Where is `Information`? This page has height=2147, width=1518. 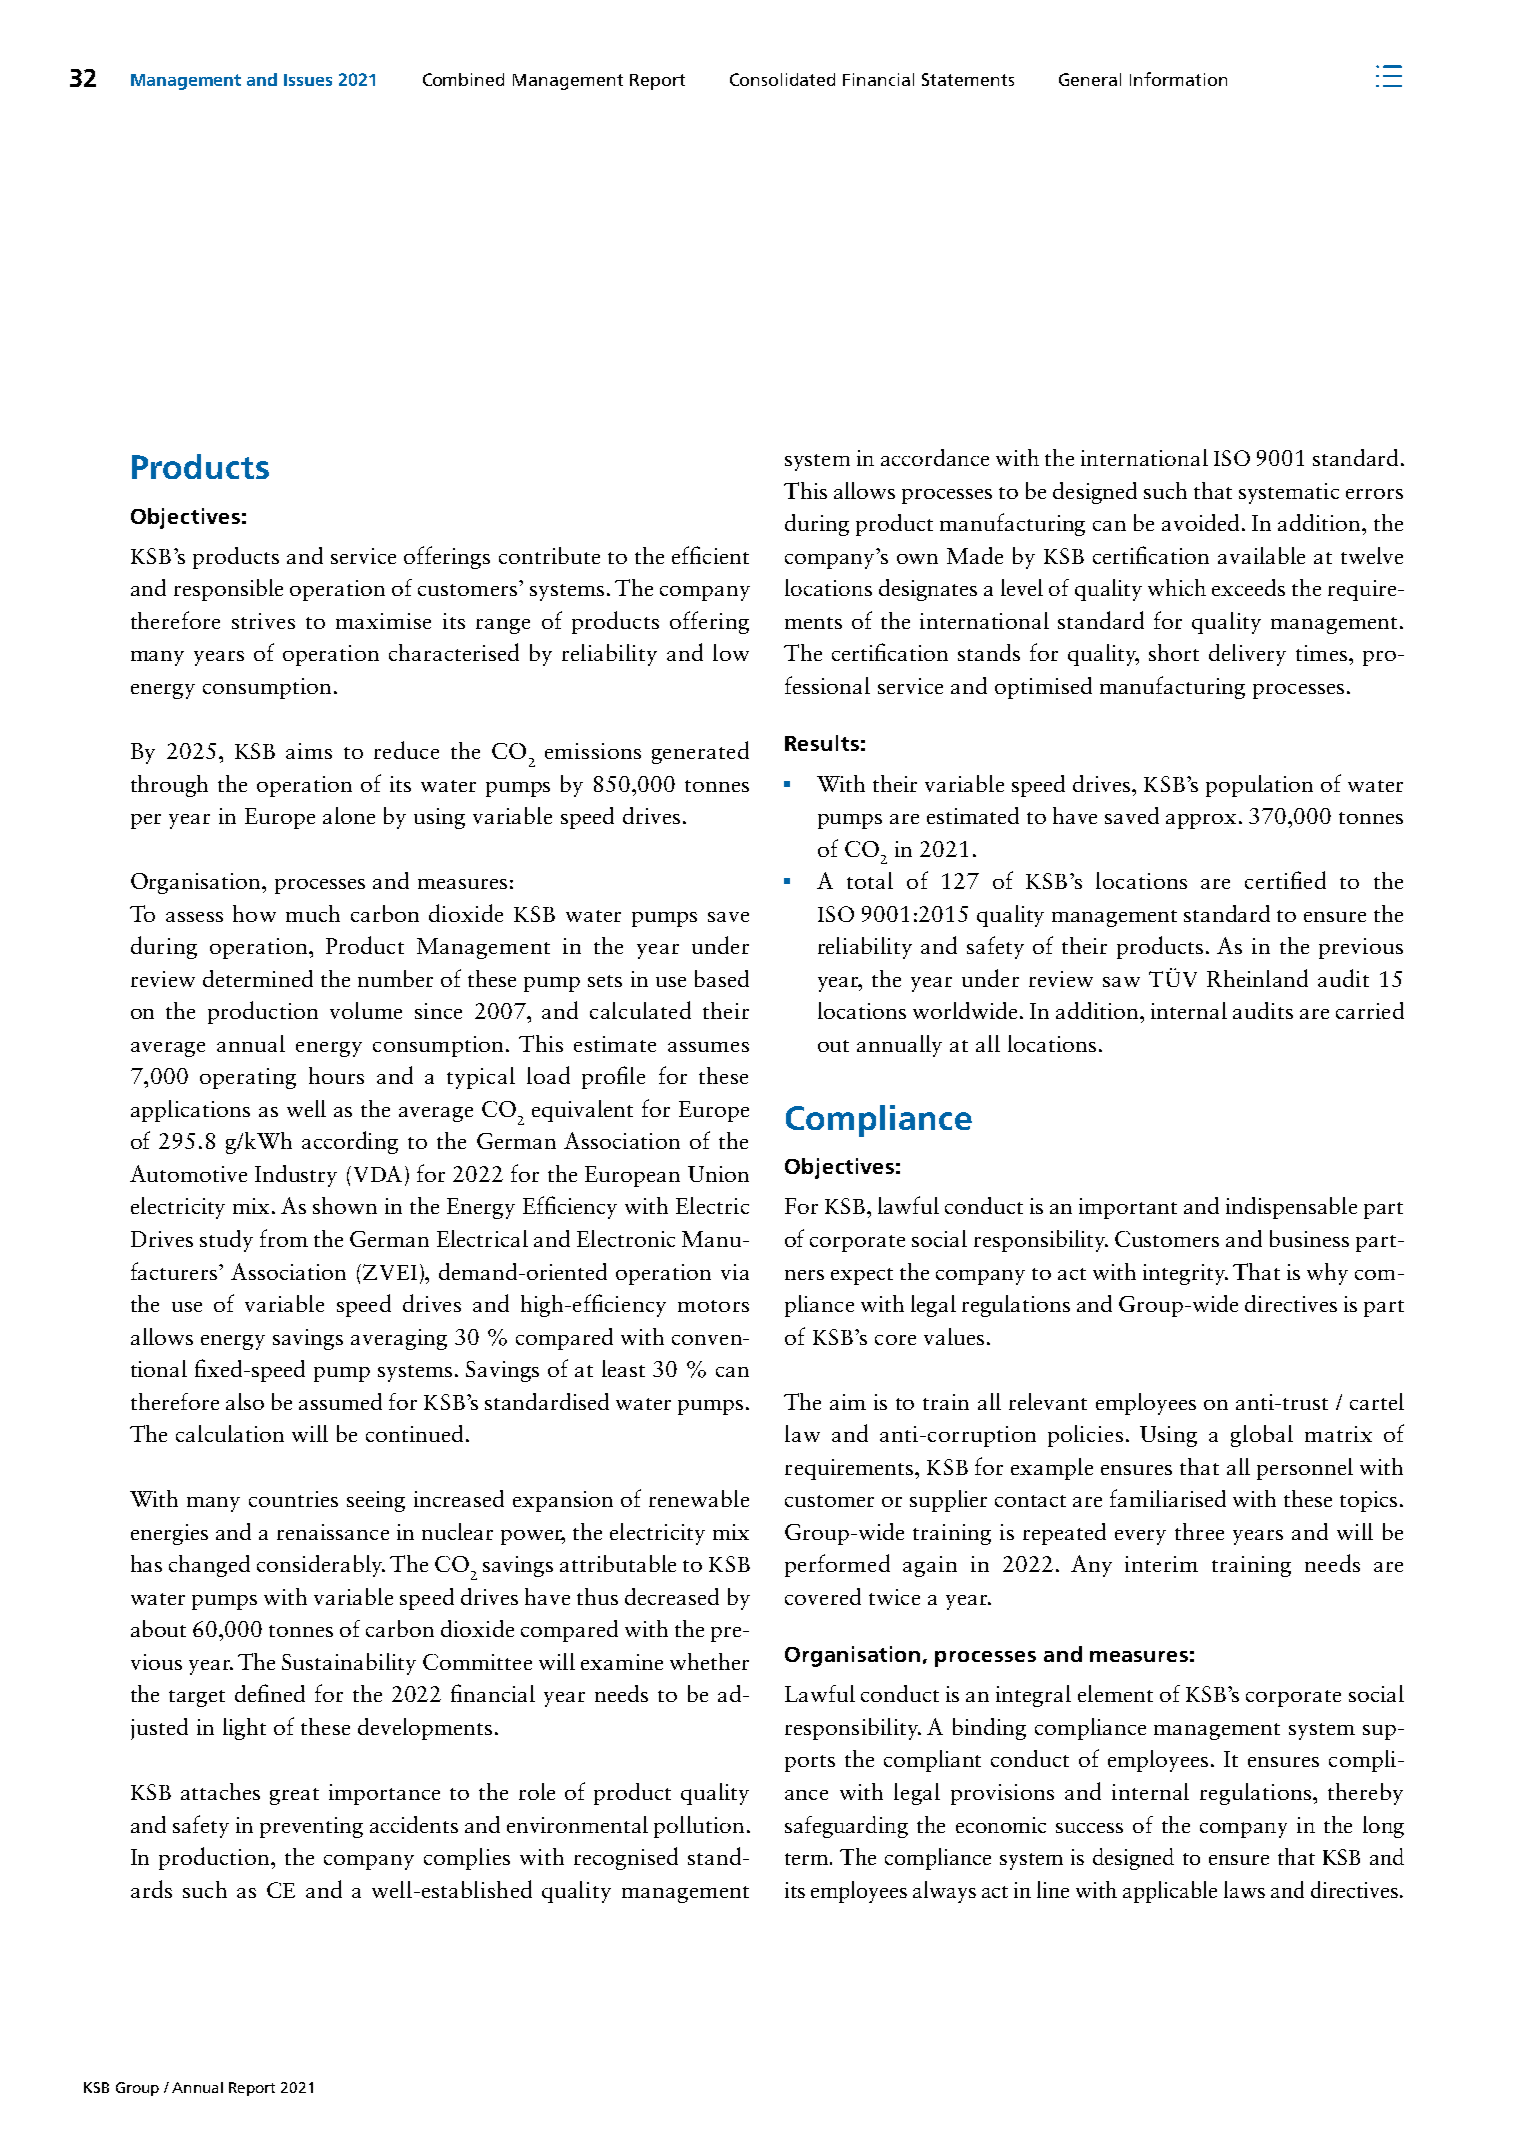
Information is located at coordinates (1178, 79).
